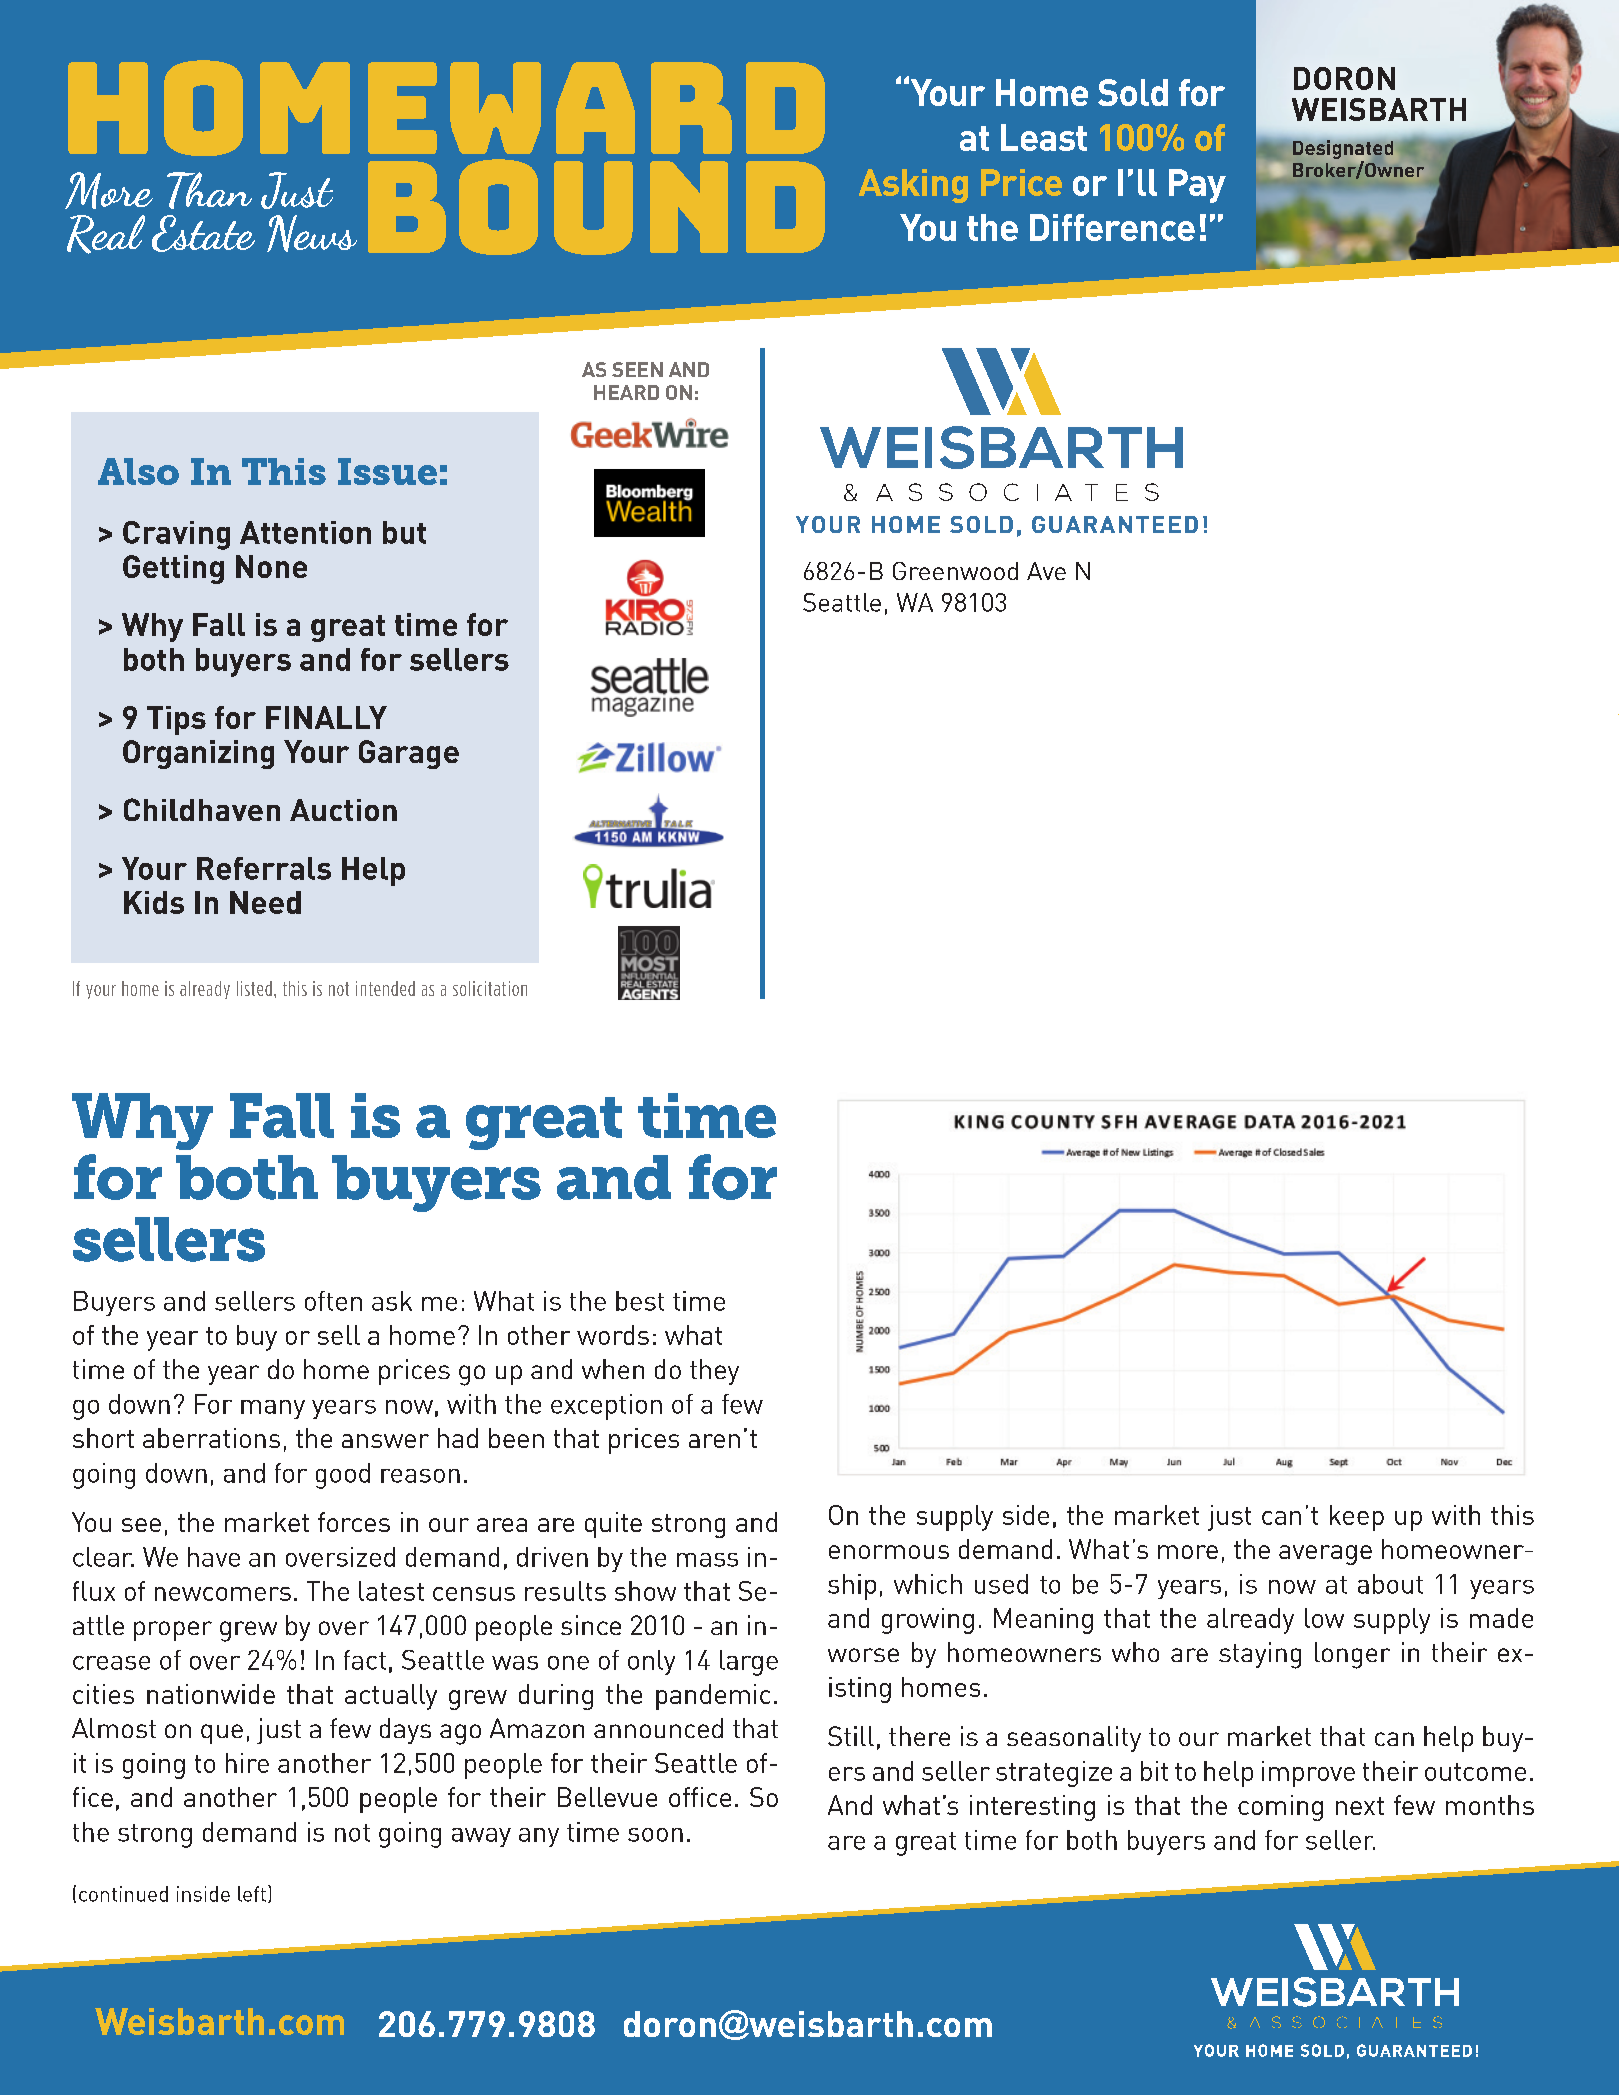 The height and width of the screenshot is (2095, 1619). I want to click on they, so click(714, 1372).
